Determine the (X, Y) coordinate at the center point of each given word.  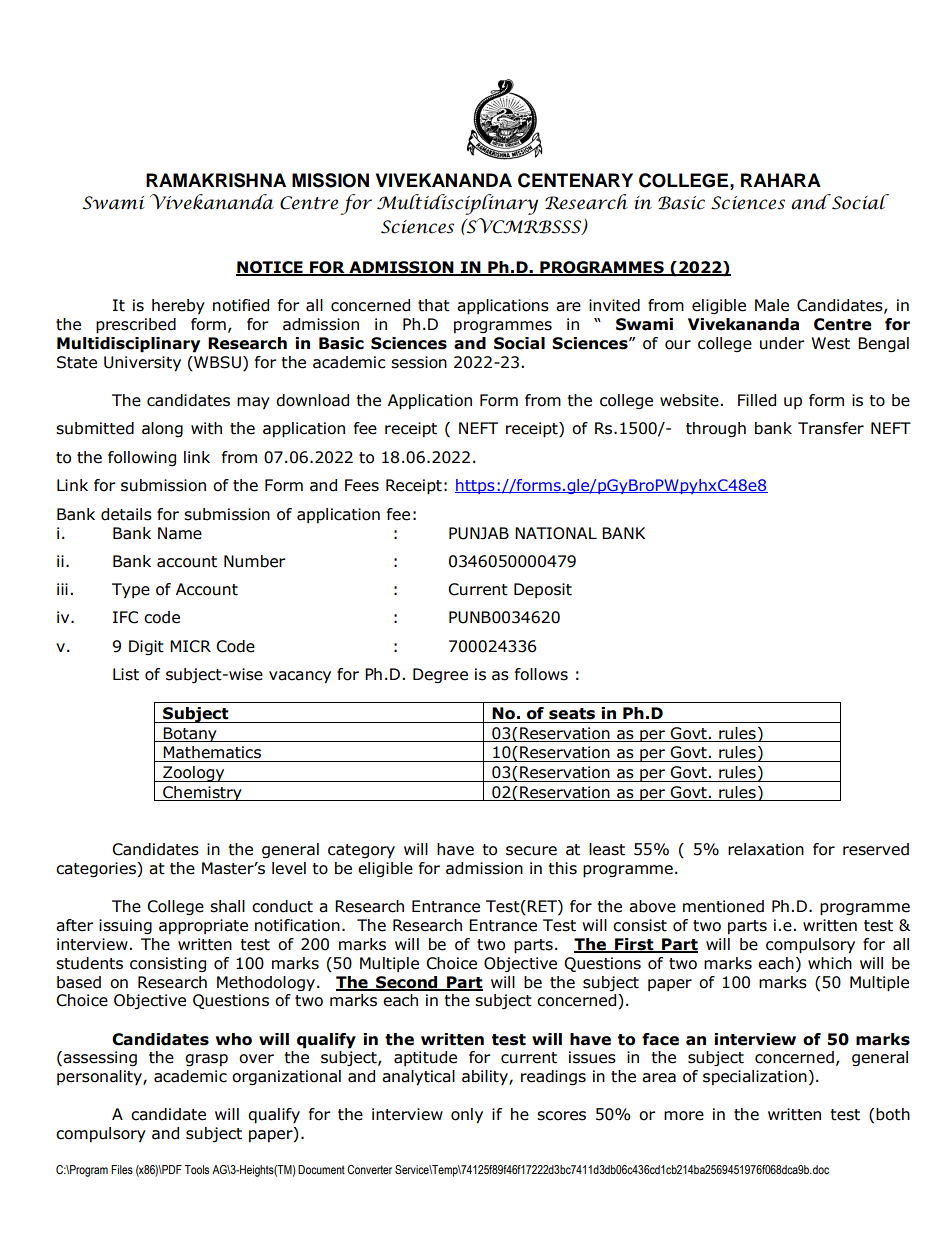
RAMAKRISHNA (216, 180)
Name (180, 533)
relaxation (766, 849)
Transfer (831, 428)
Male (772, 305)
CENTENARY (575, 180)
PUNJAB (479, 533)
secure (531, 851)
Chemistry (202, 793)
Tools (197, 1169)
